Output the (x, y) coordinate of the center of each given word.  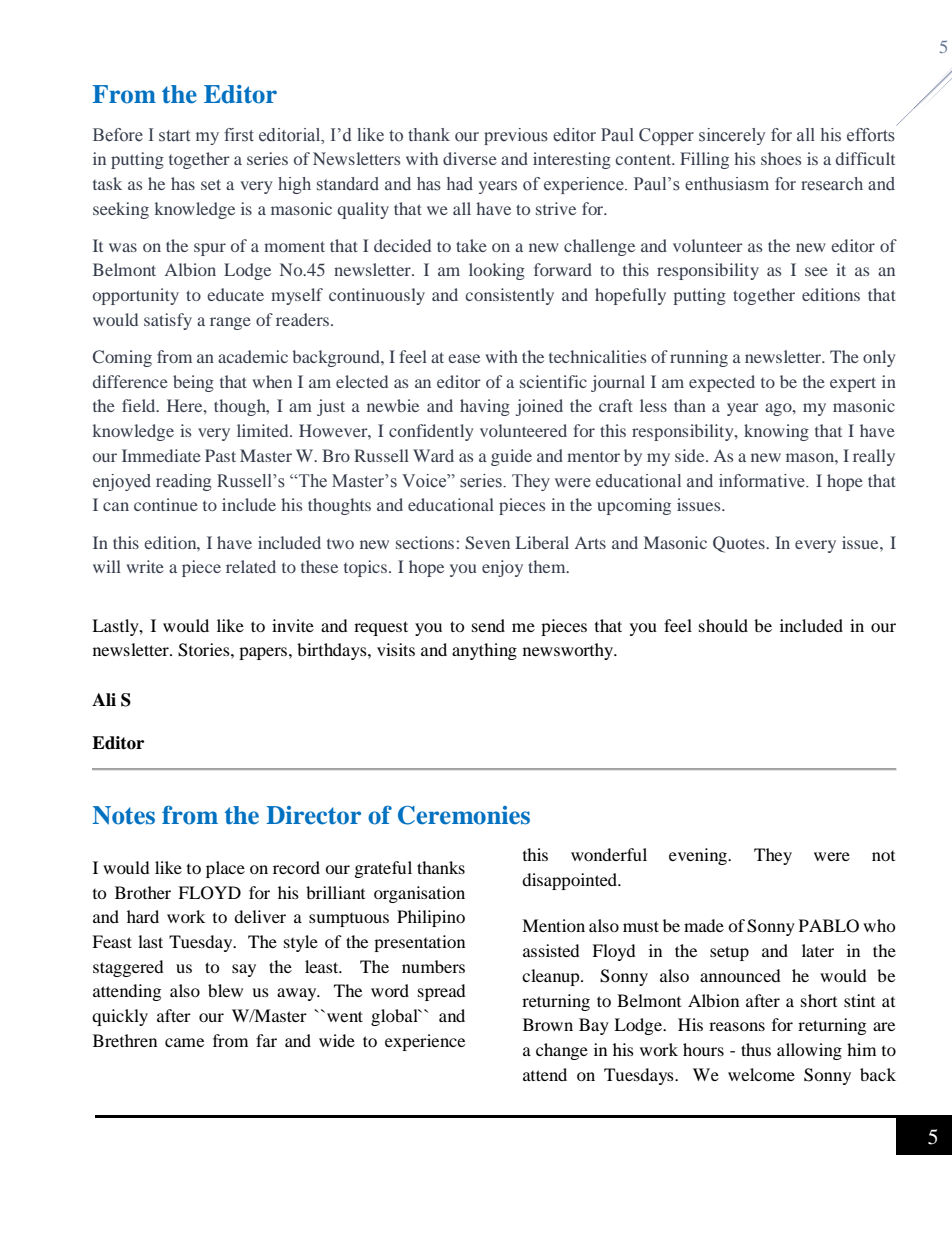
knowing (776, 432)
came (184, 1042)
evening (699, 856)
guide (511, 457)
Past (220, 455)
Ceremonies (464, 815)
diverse (470, 158)
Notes (124, 815)
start (174, 136)
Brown (548, 1024)
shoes (781, 158)
